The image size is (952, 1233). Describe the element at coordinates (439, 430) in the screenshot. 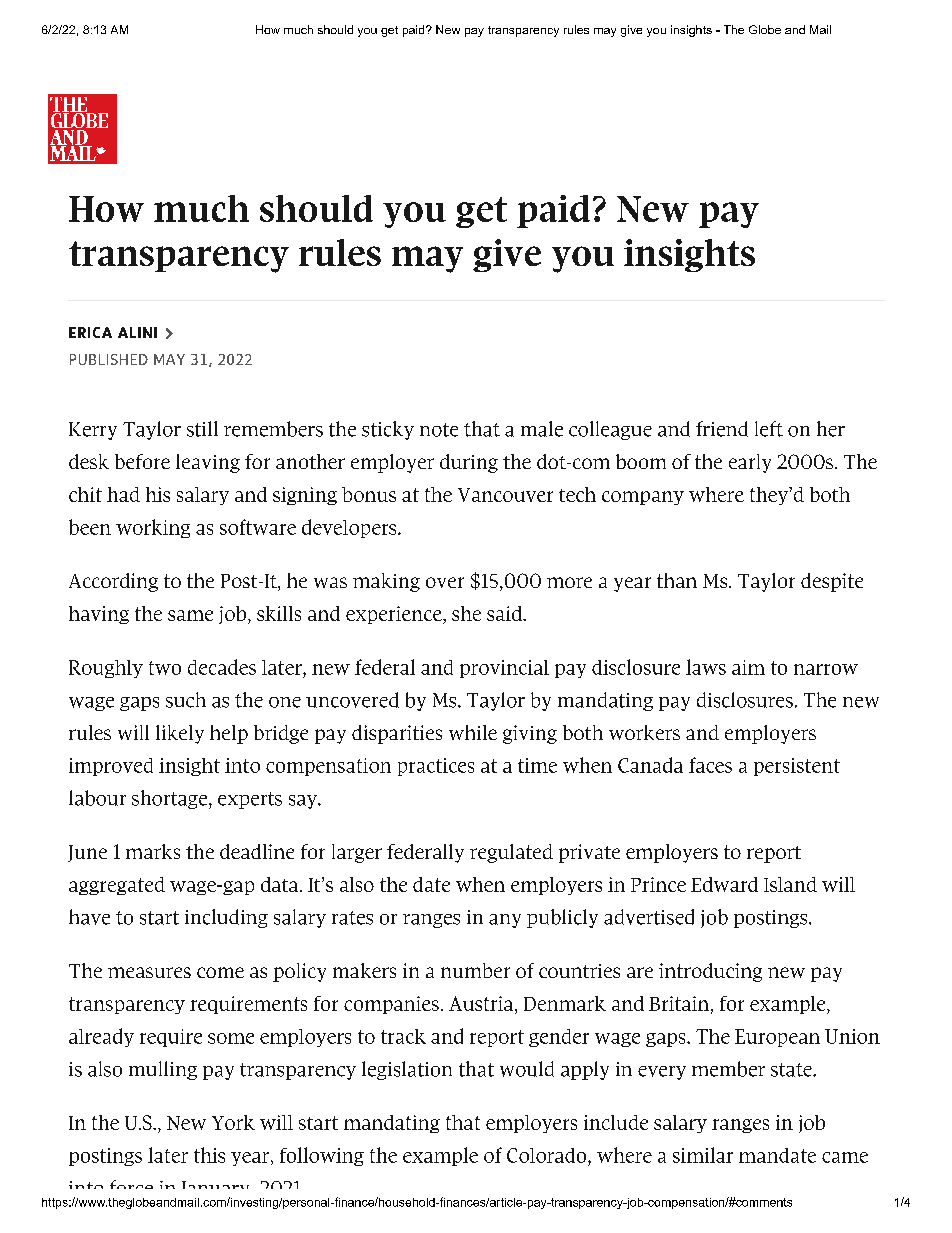

I see `note` at that location.
